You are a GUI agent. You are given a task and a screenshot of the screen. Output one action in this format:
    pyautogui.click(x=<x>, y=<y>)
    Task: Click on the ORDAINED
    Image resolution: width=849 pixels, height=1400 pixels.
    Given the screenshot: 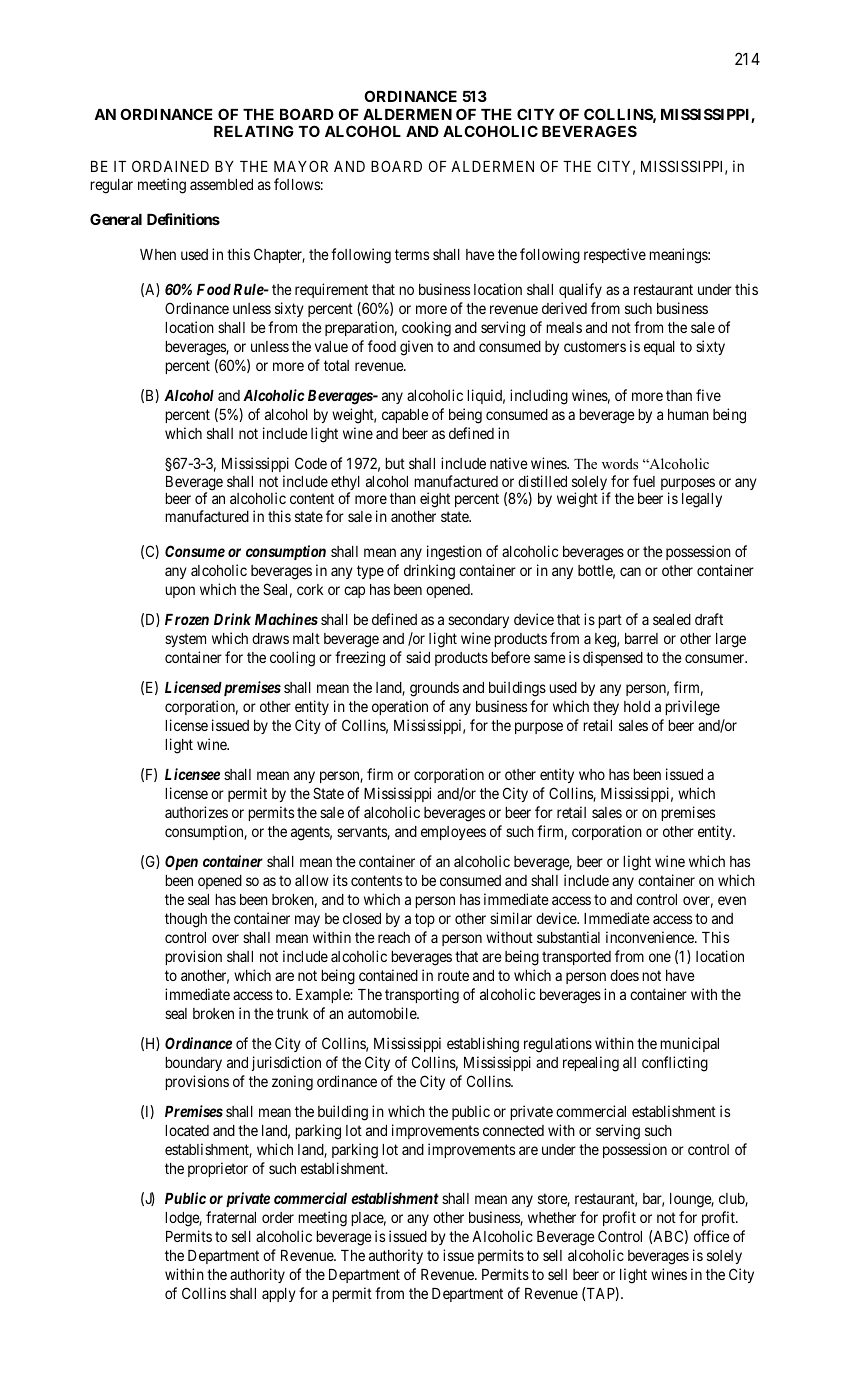 What is the action you would take?
    pyautogui.click(x=170, y=166)
